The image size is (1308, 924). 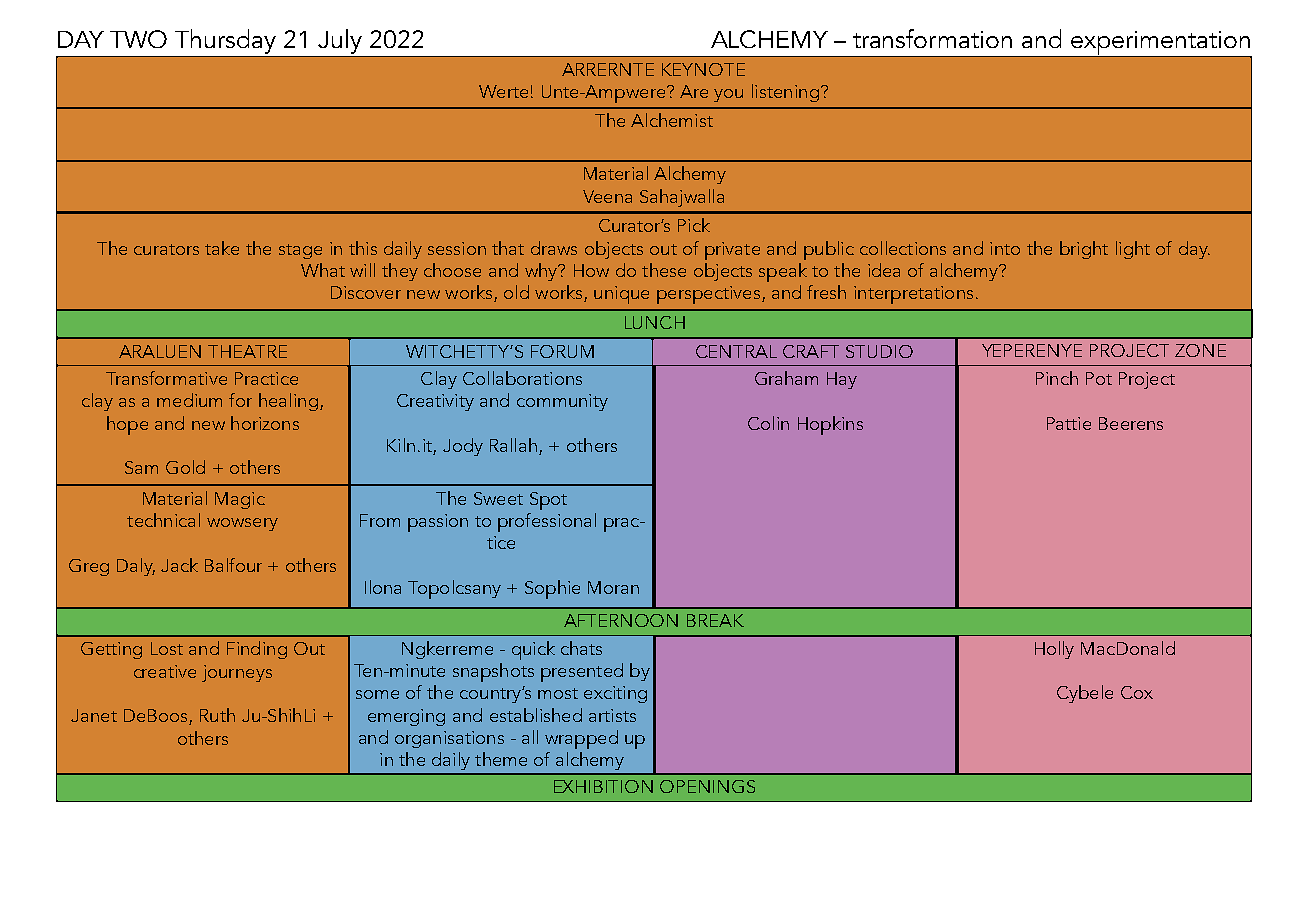 I want to click on EXHIBITION, so click(x=603, y=786).
